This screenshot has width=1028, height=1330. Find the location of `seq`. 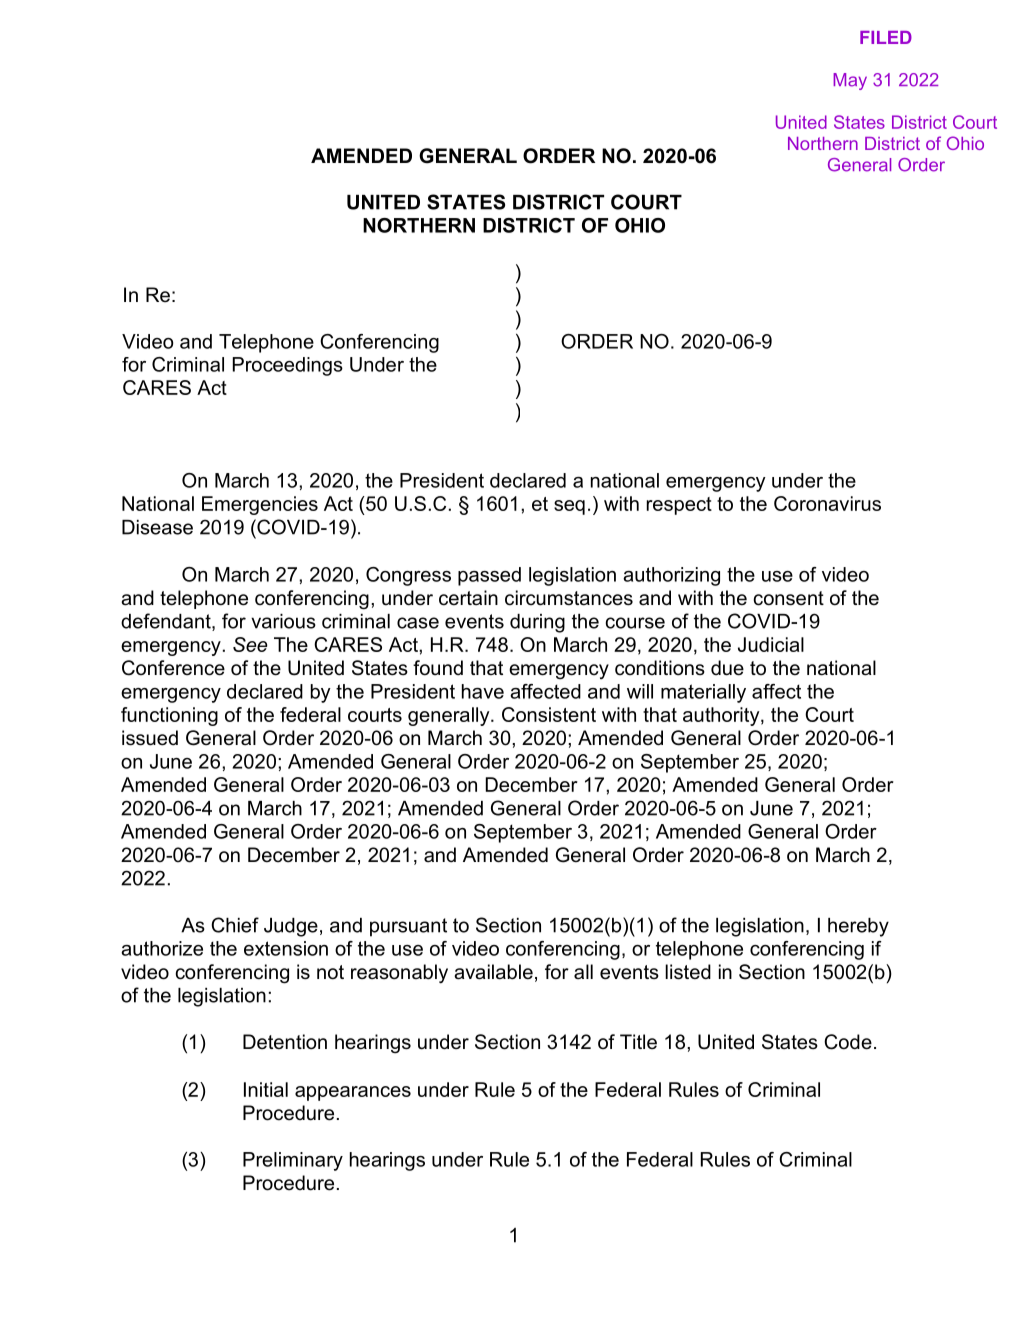

seq is located at coordinates (569, 507).
